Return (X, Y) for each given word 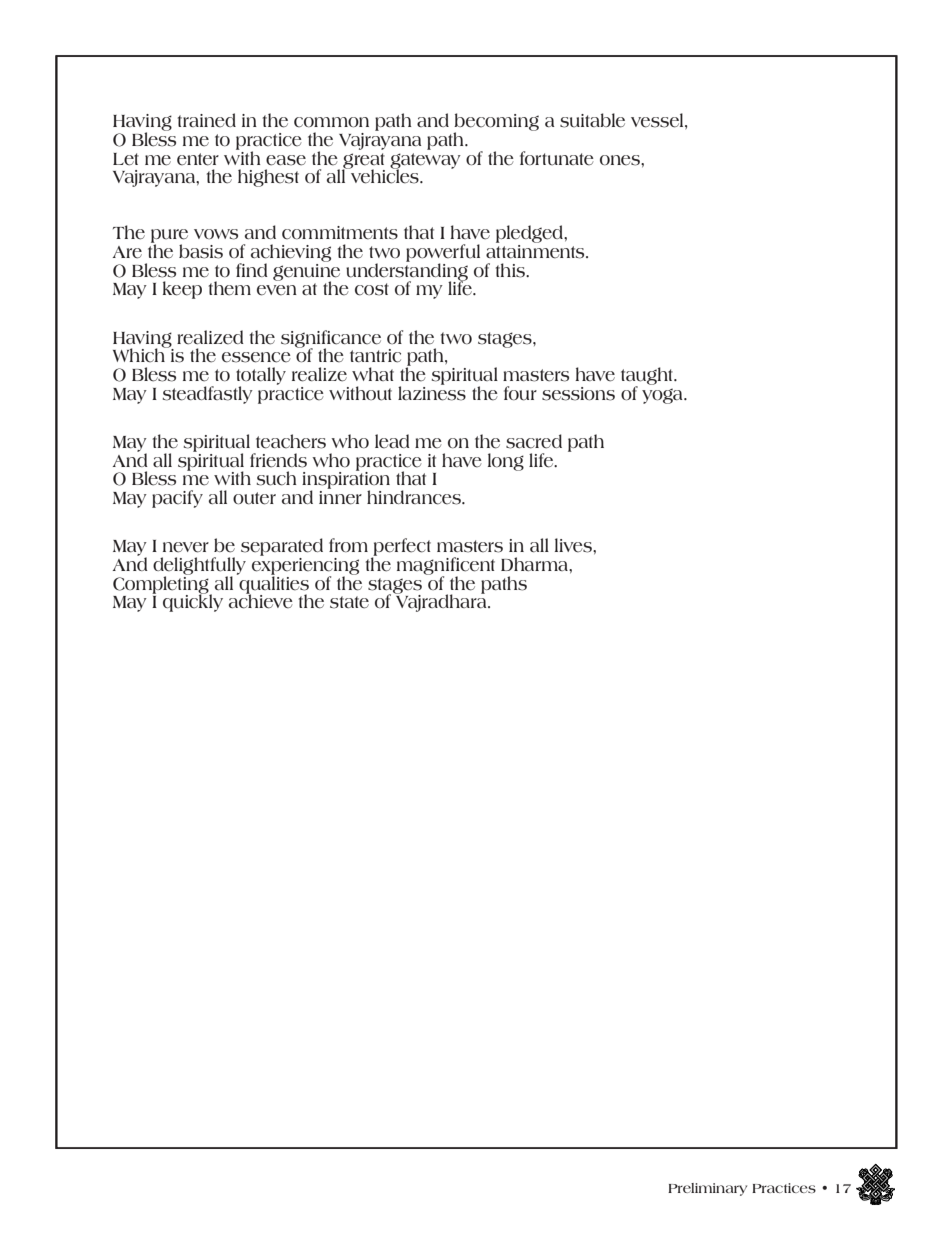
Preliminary (707, 1189)
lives (574, 545)
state (349, 602)
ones (621, 160)
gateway (425, 162)
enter (198, 159)
